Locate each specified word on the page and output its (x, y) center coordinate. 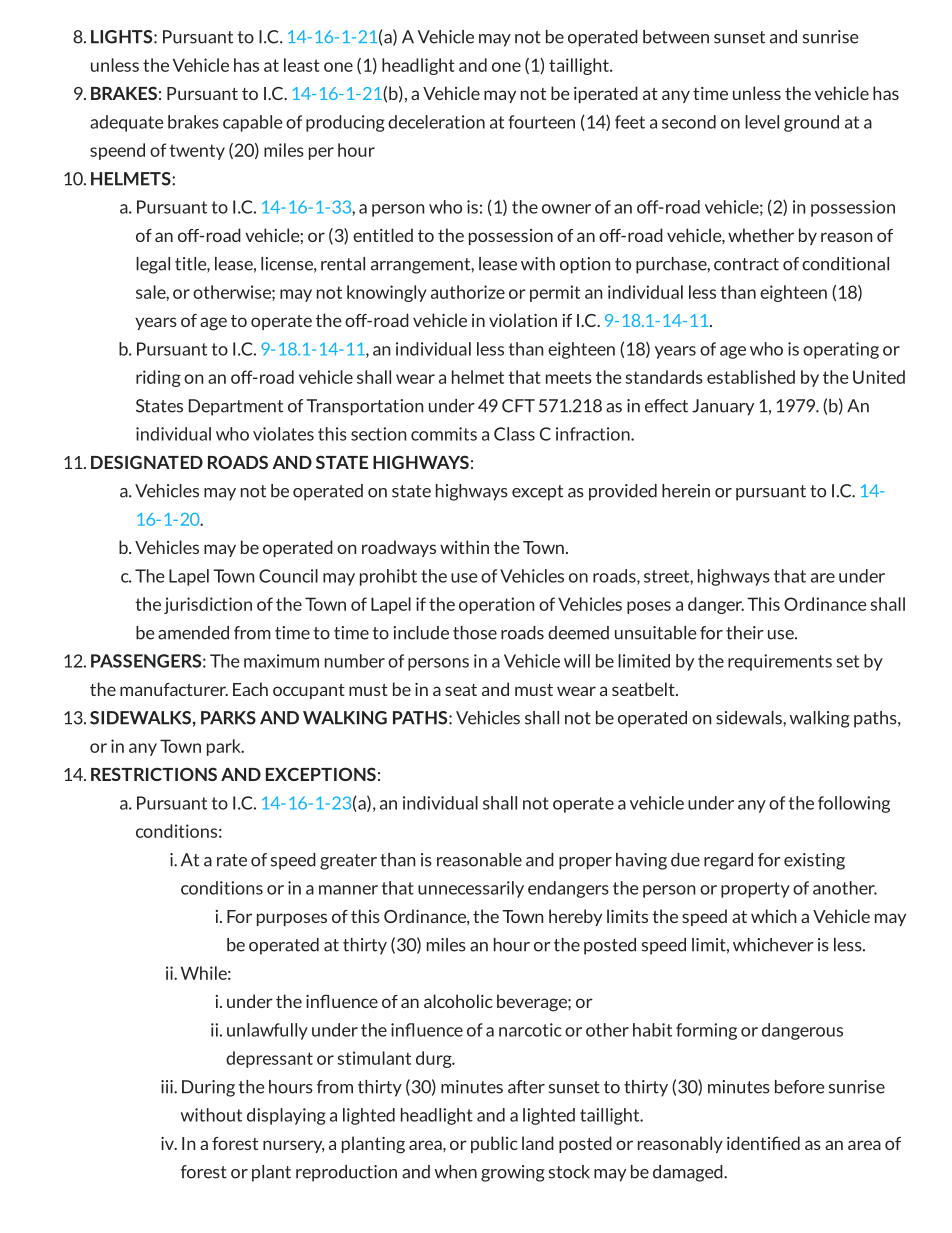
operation (497, 605)
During (208, 1088)
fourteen (541, 122)
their (745, 633)
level (762, 122)
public (494, 1144)
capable (252, 123)
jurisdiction (208, 605)
